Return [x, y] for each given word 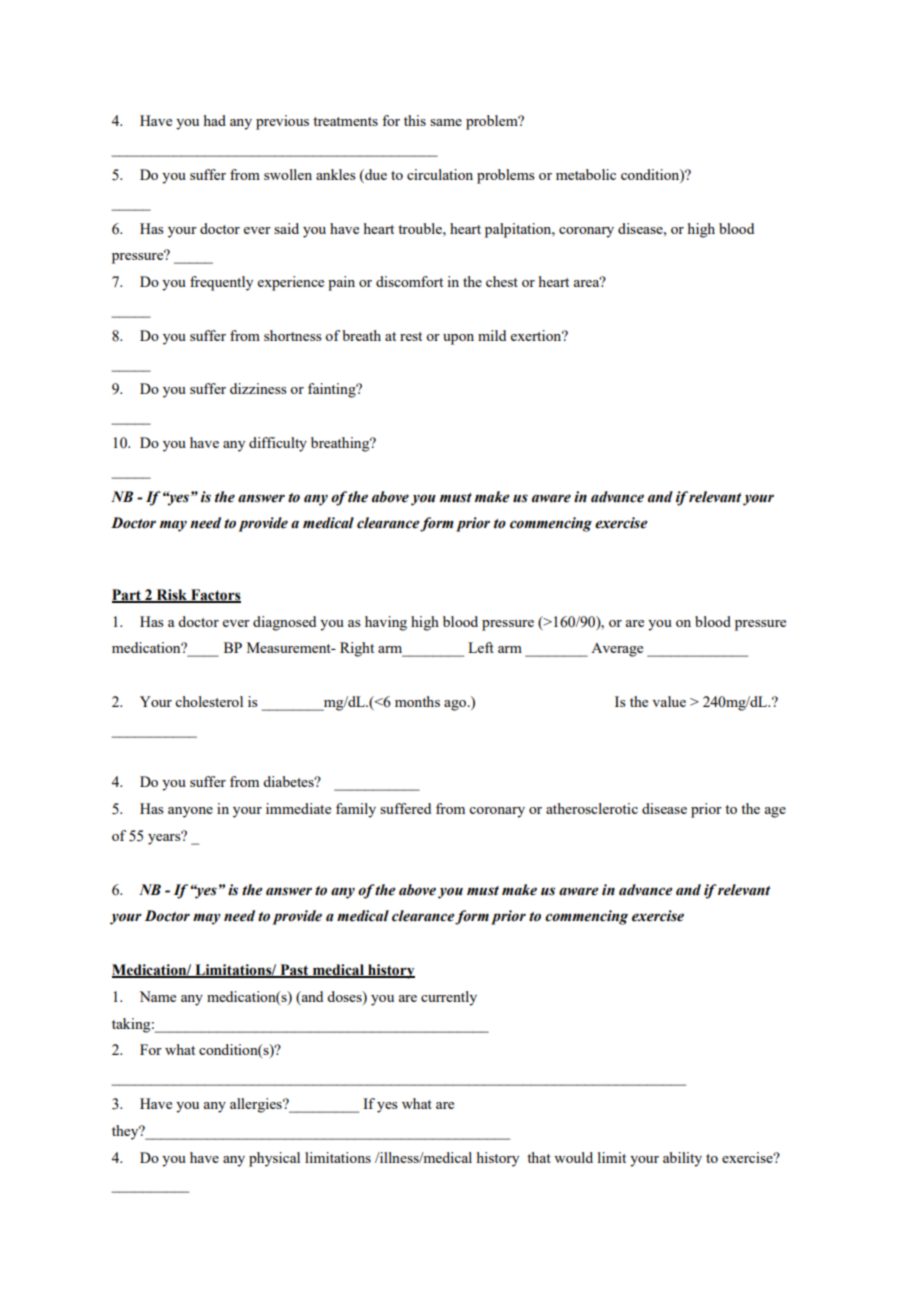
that [539, 1157]
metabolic [586, 174]
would [573, 1157]
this [415, 120]
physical [274, 1159]
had [215, 120]
